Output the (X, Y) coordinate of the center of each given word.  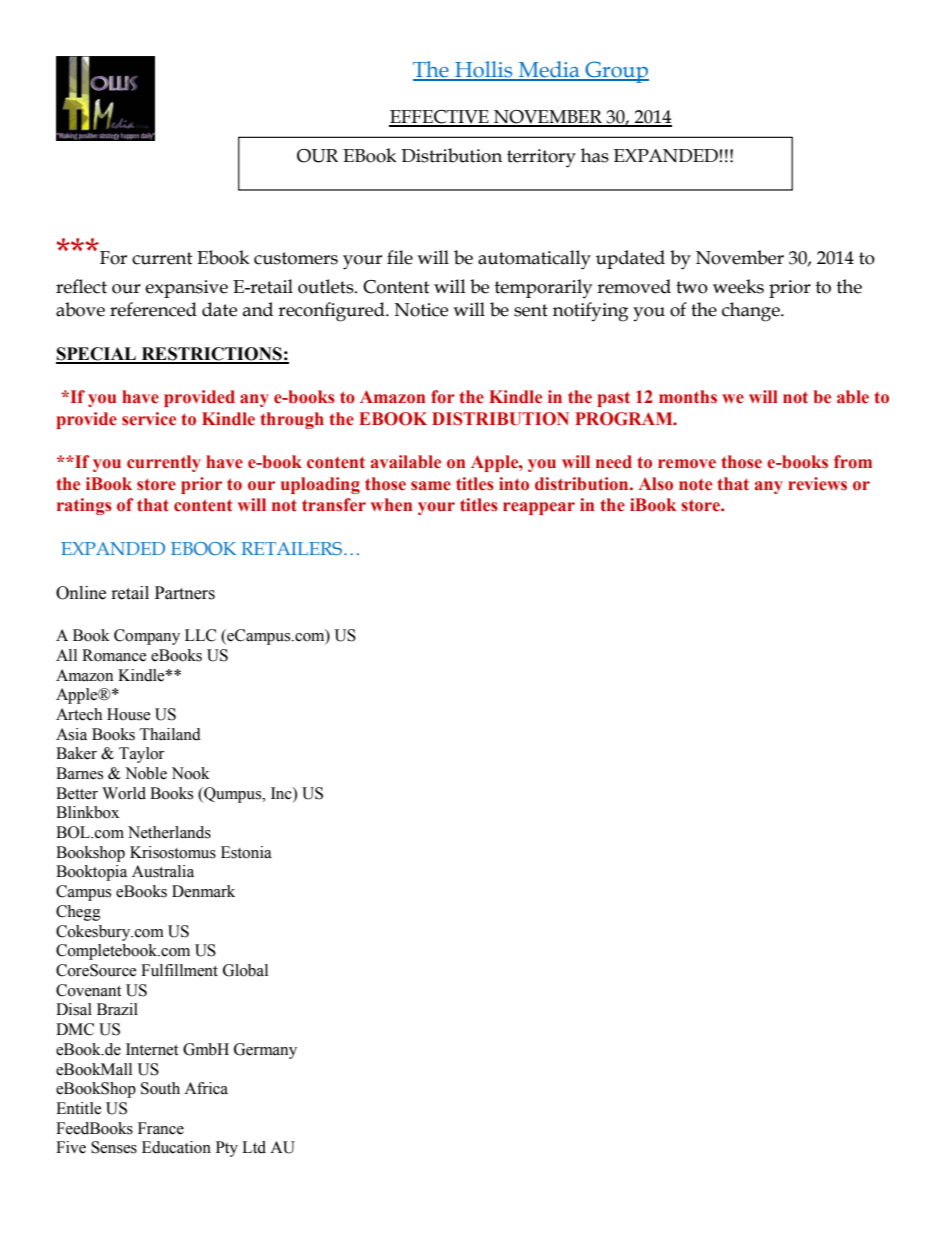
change (752, 312)
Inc (282, 793)
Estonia (246, 852)
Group (616, 72)
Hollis (484, 70)
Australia (163, 871)
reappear (539, 508)
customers (296, 258)
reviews (817, 484)
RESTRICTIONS (211, 355)
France (161, 1128)
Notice (421, 310)
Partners (185, 593)
